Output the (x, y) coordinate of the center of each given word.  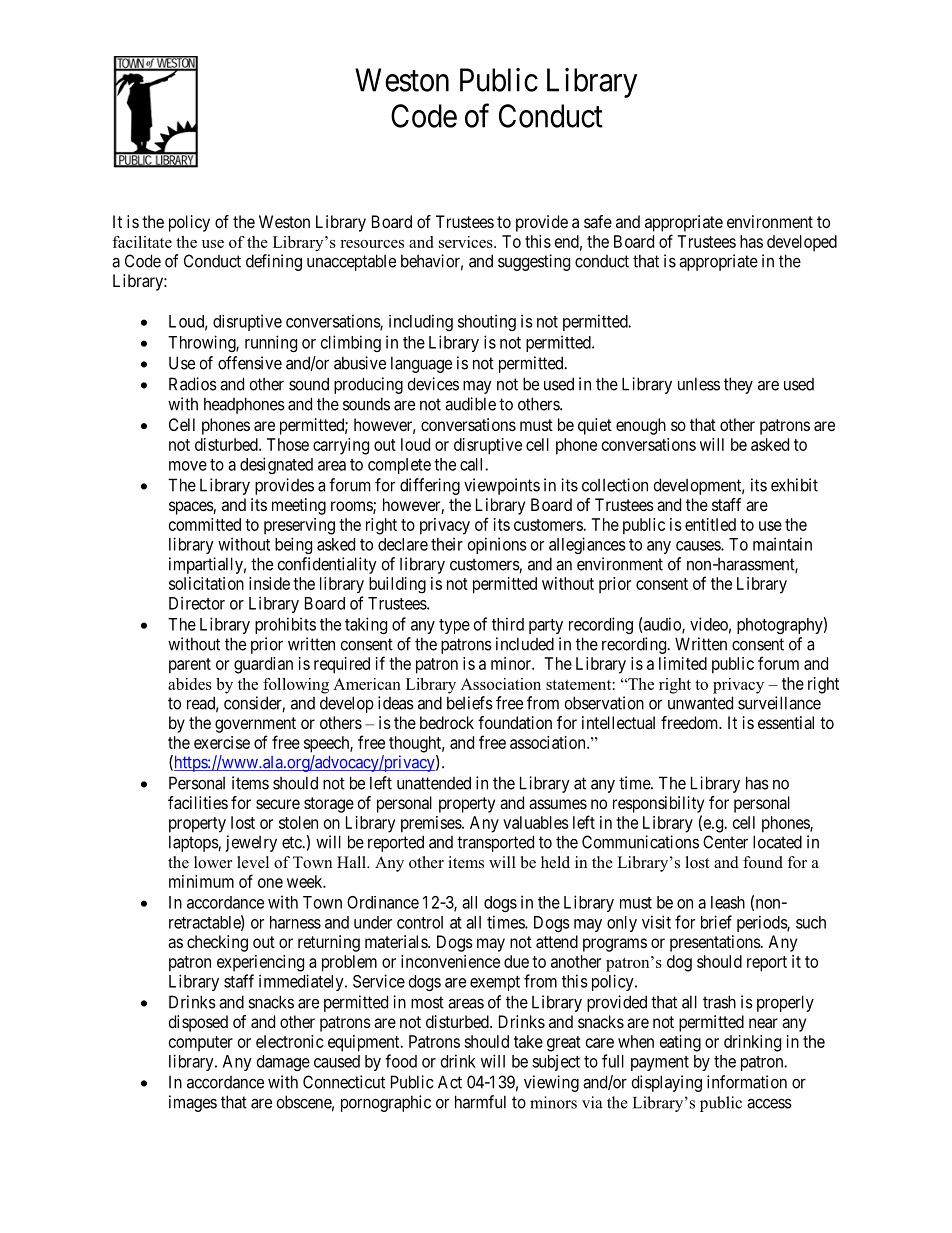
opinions (497, 545)
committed (205, 524)
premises (432, 824)
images (193, 1103)
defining (274, 262)
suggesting (534, 262)
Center (725, 842)
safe (598, 221)
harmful (480, 1102)
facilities (198, 802)
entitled (710, 524)
